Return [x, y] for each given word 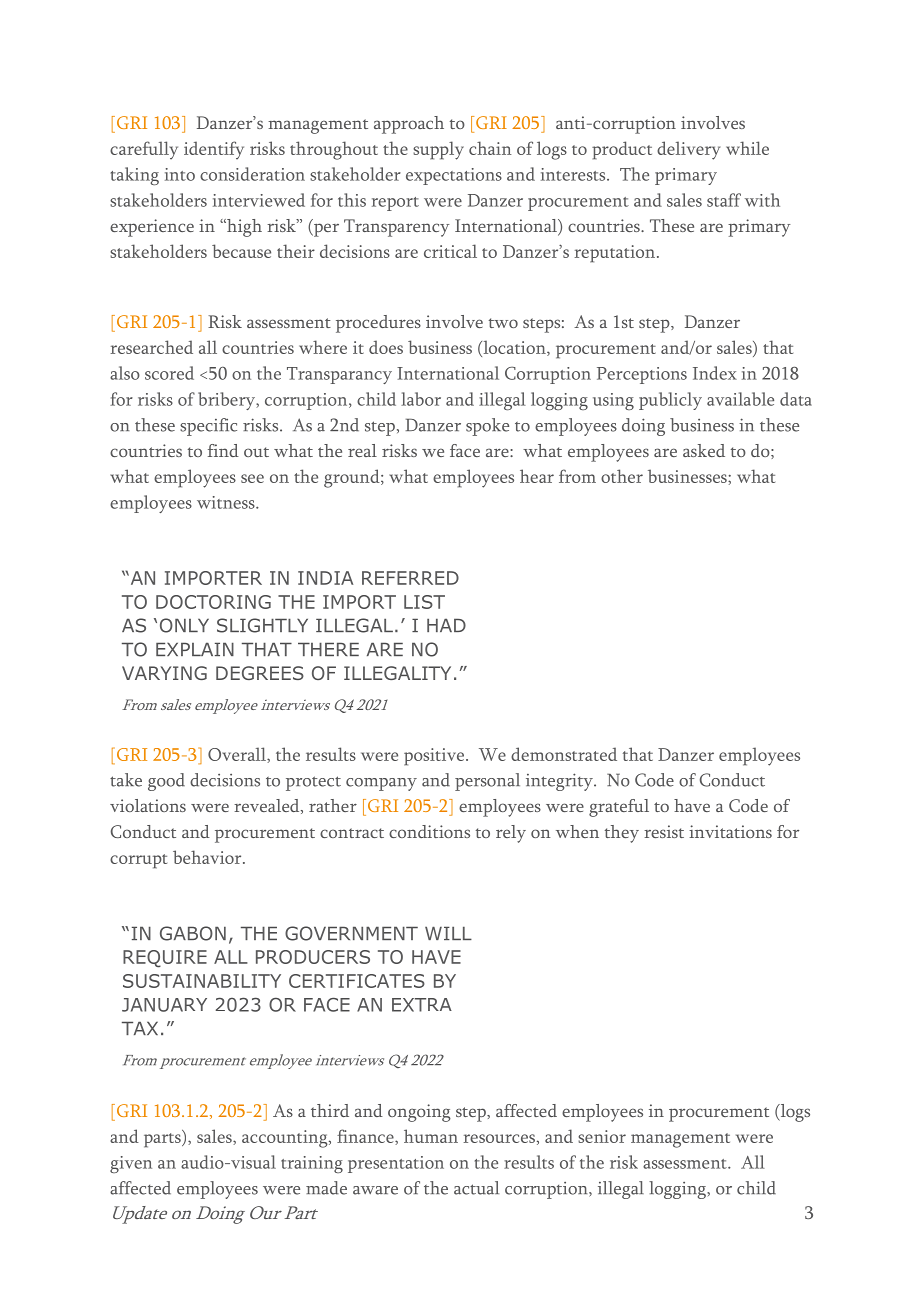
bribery [227, 401]
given [131, 1164]
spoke [487, 427]
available [740, 399]
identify [214, 150]
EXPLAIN [195, 649]
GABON [193, 933]
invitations [730, 831]
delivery [688, 150]
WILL [448, 933]
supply [438, 150]
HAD [446, 625]
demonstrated [564, 754]
